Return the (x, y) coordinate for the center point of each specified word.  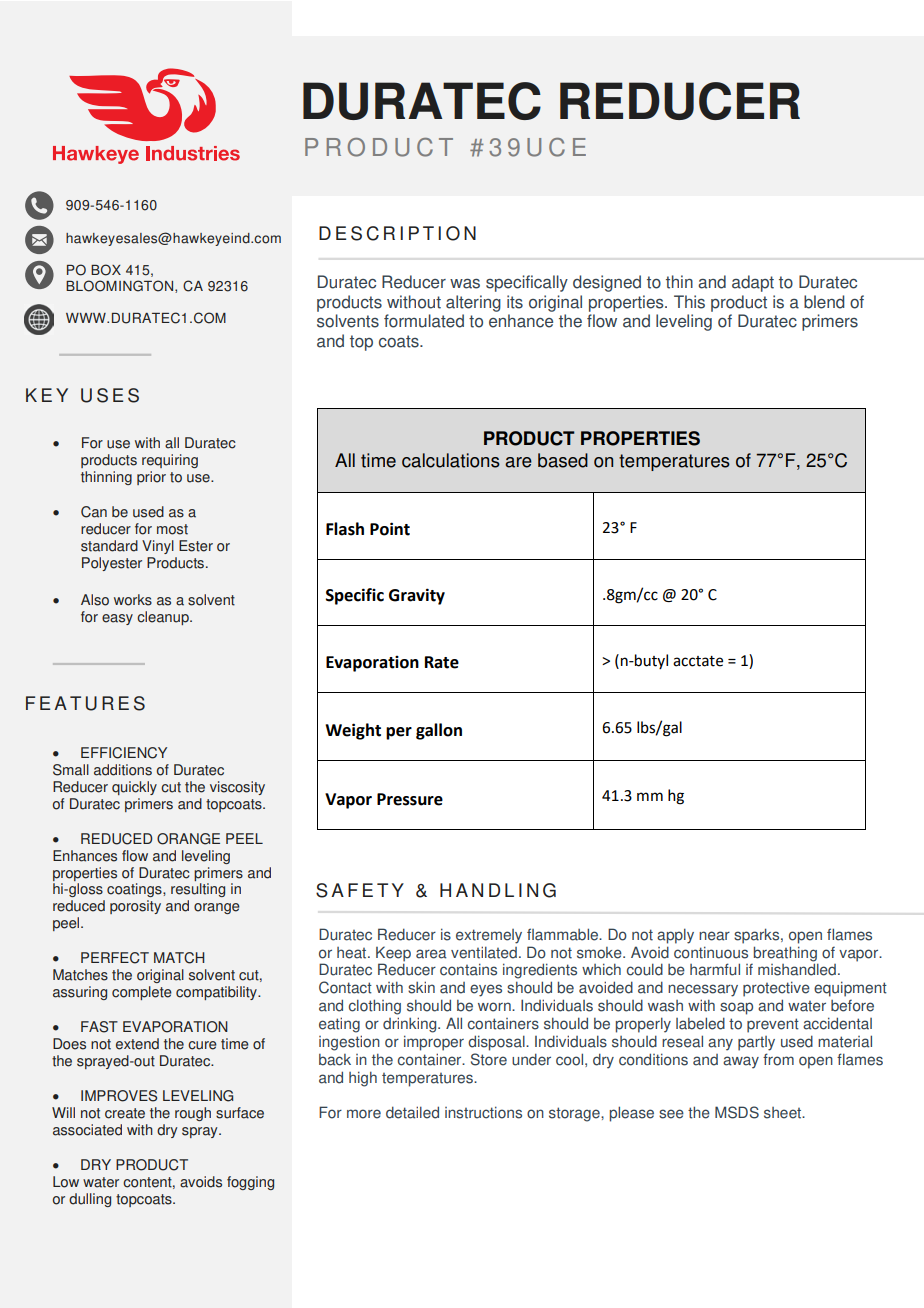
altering (473, 303)
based (563, 460)
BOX (106, 270)
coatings (135, 890)
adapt (753, 283)
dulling (90, 1200)
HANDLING (498, 890)
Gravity (417, 596)
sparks (758, 936)
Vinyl (158, 547)
